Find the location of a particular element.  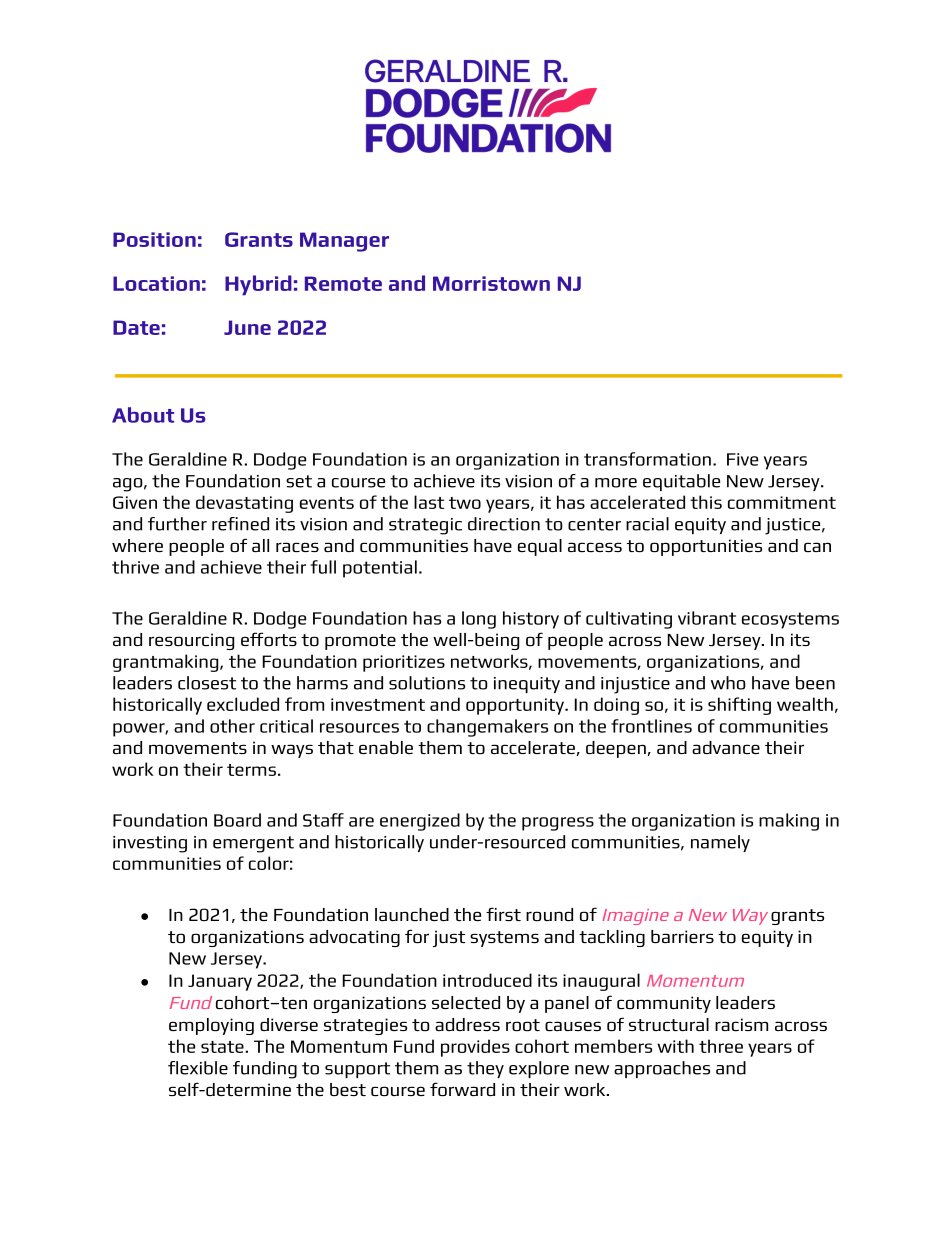

flexible is located at coordinates (198, 1068).
